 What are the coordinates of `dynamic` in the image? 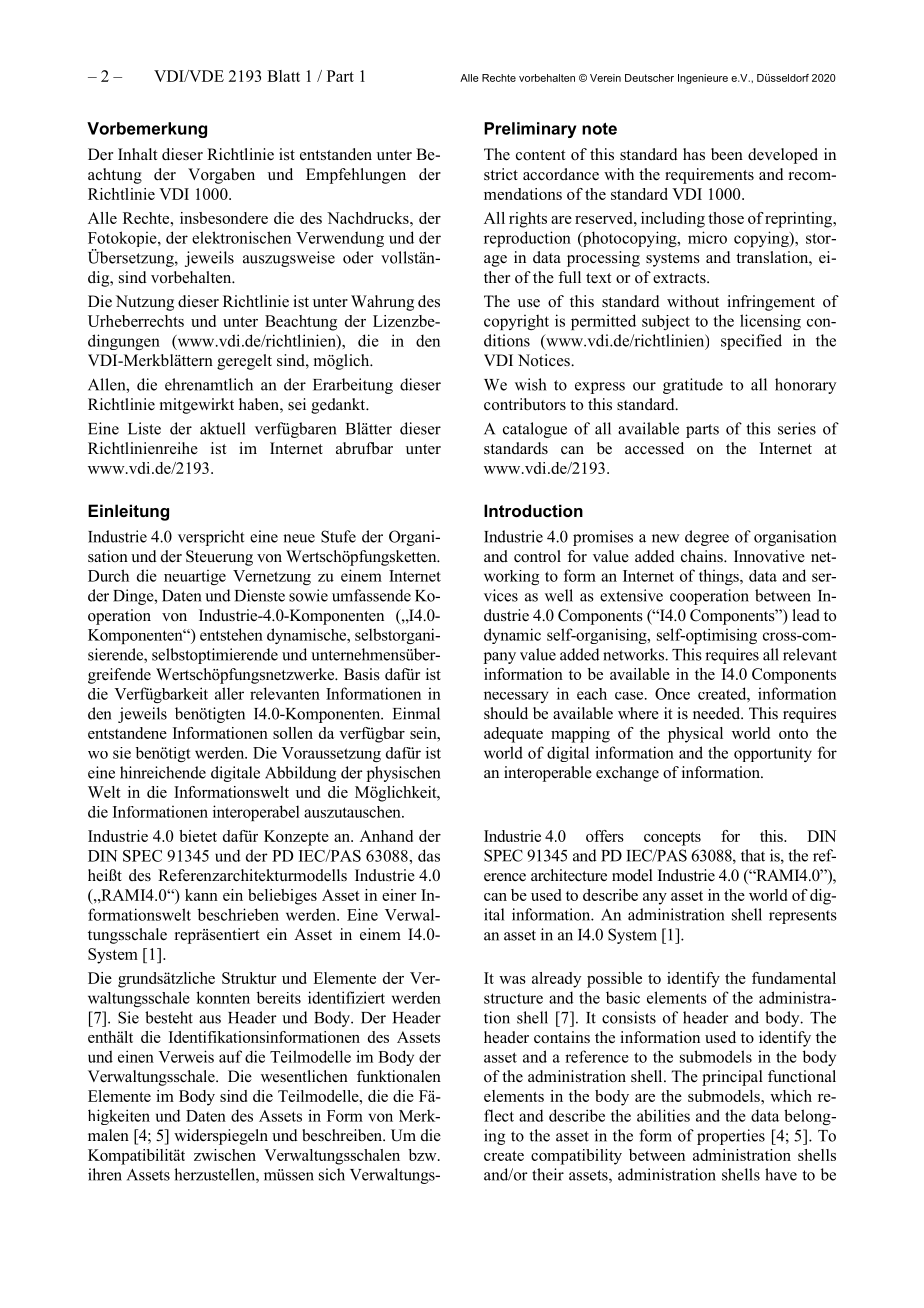 It's located at (512, 636).
